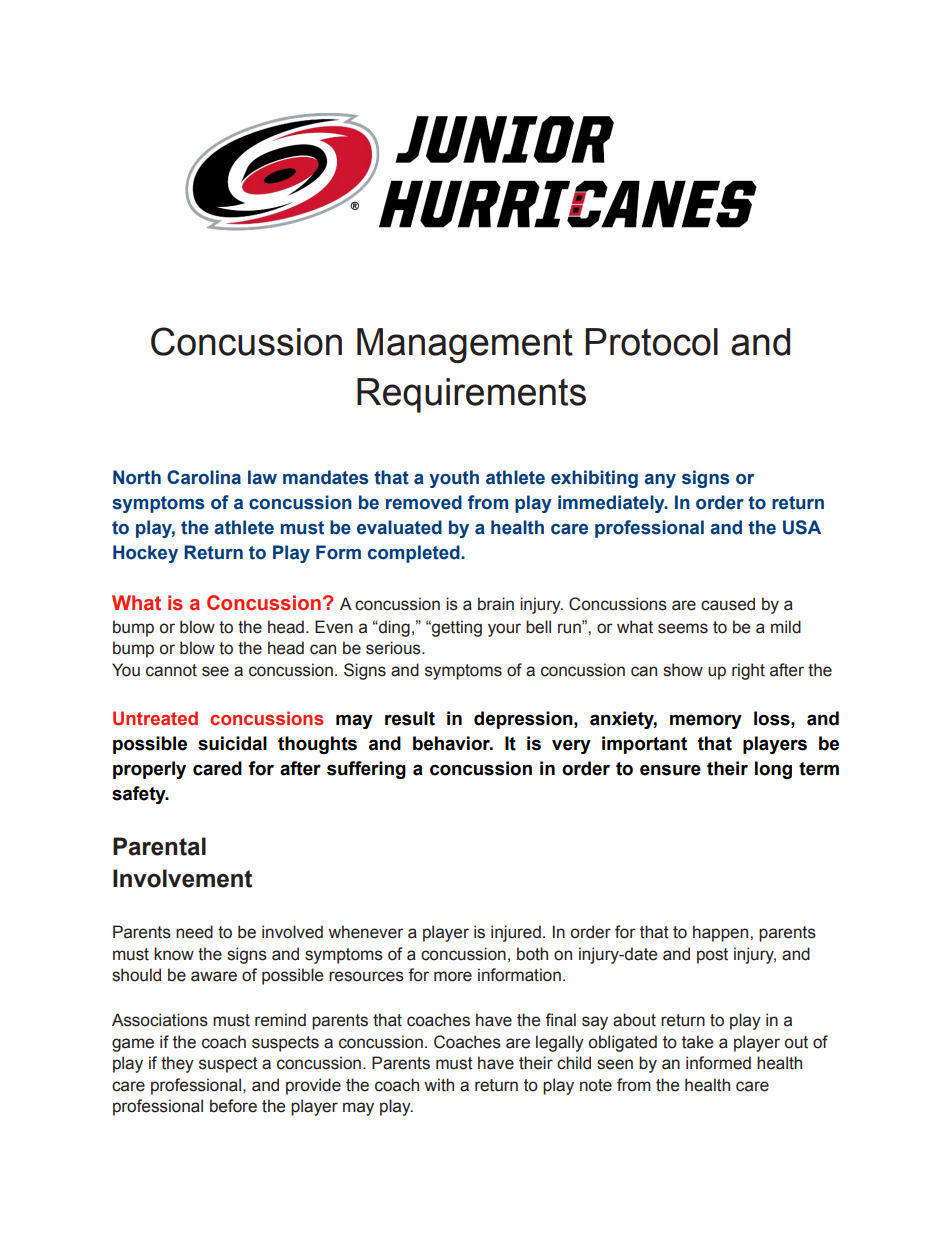 The height and width of the screenshot is (1233, 952). Describe the element at coordinates (722, 933) in the screenshot. I see `happen` at that location.
